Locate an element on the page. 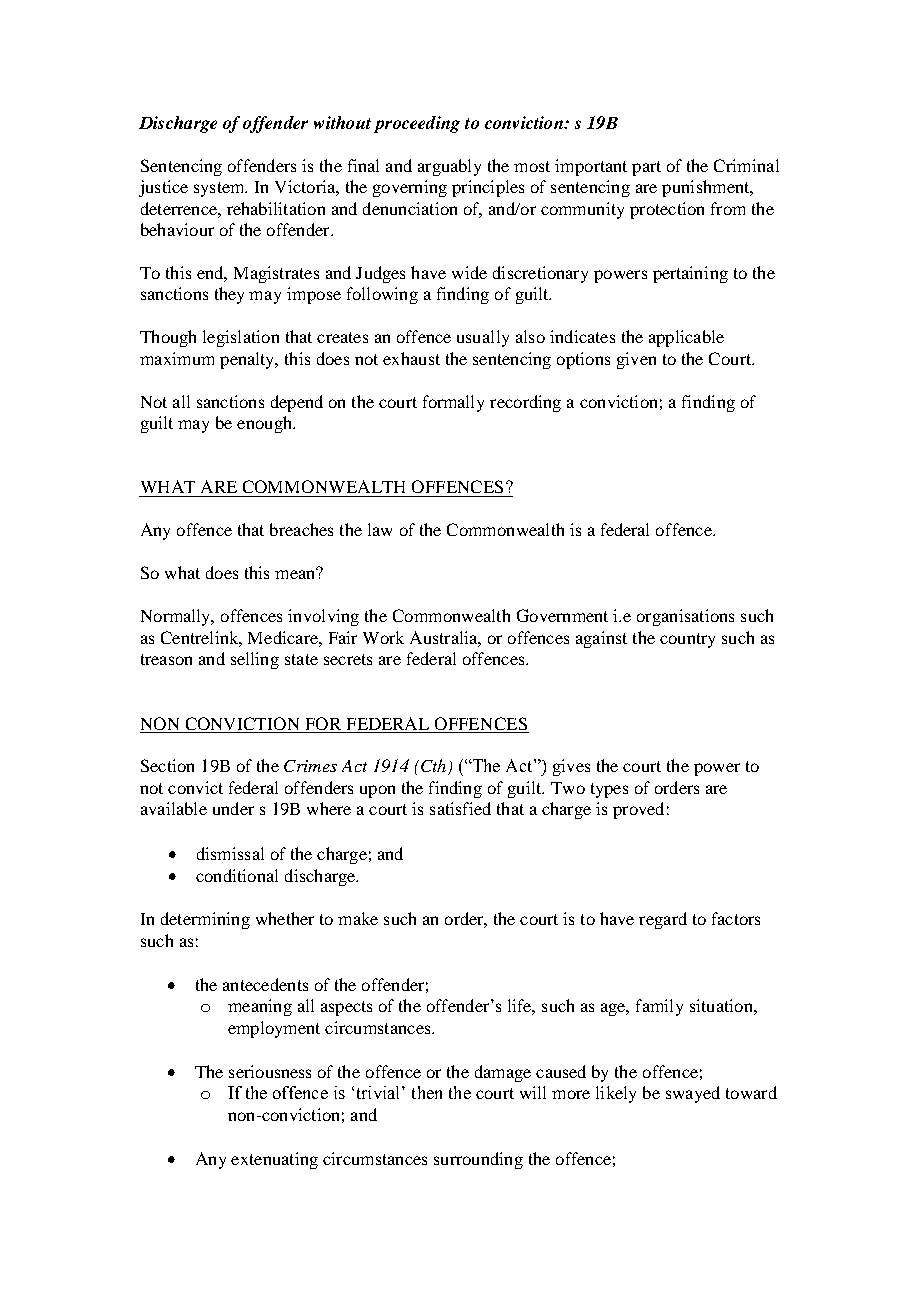 This page has width=924, height=1309. arguably is located at coordinates (449, 167).
